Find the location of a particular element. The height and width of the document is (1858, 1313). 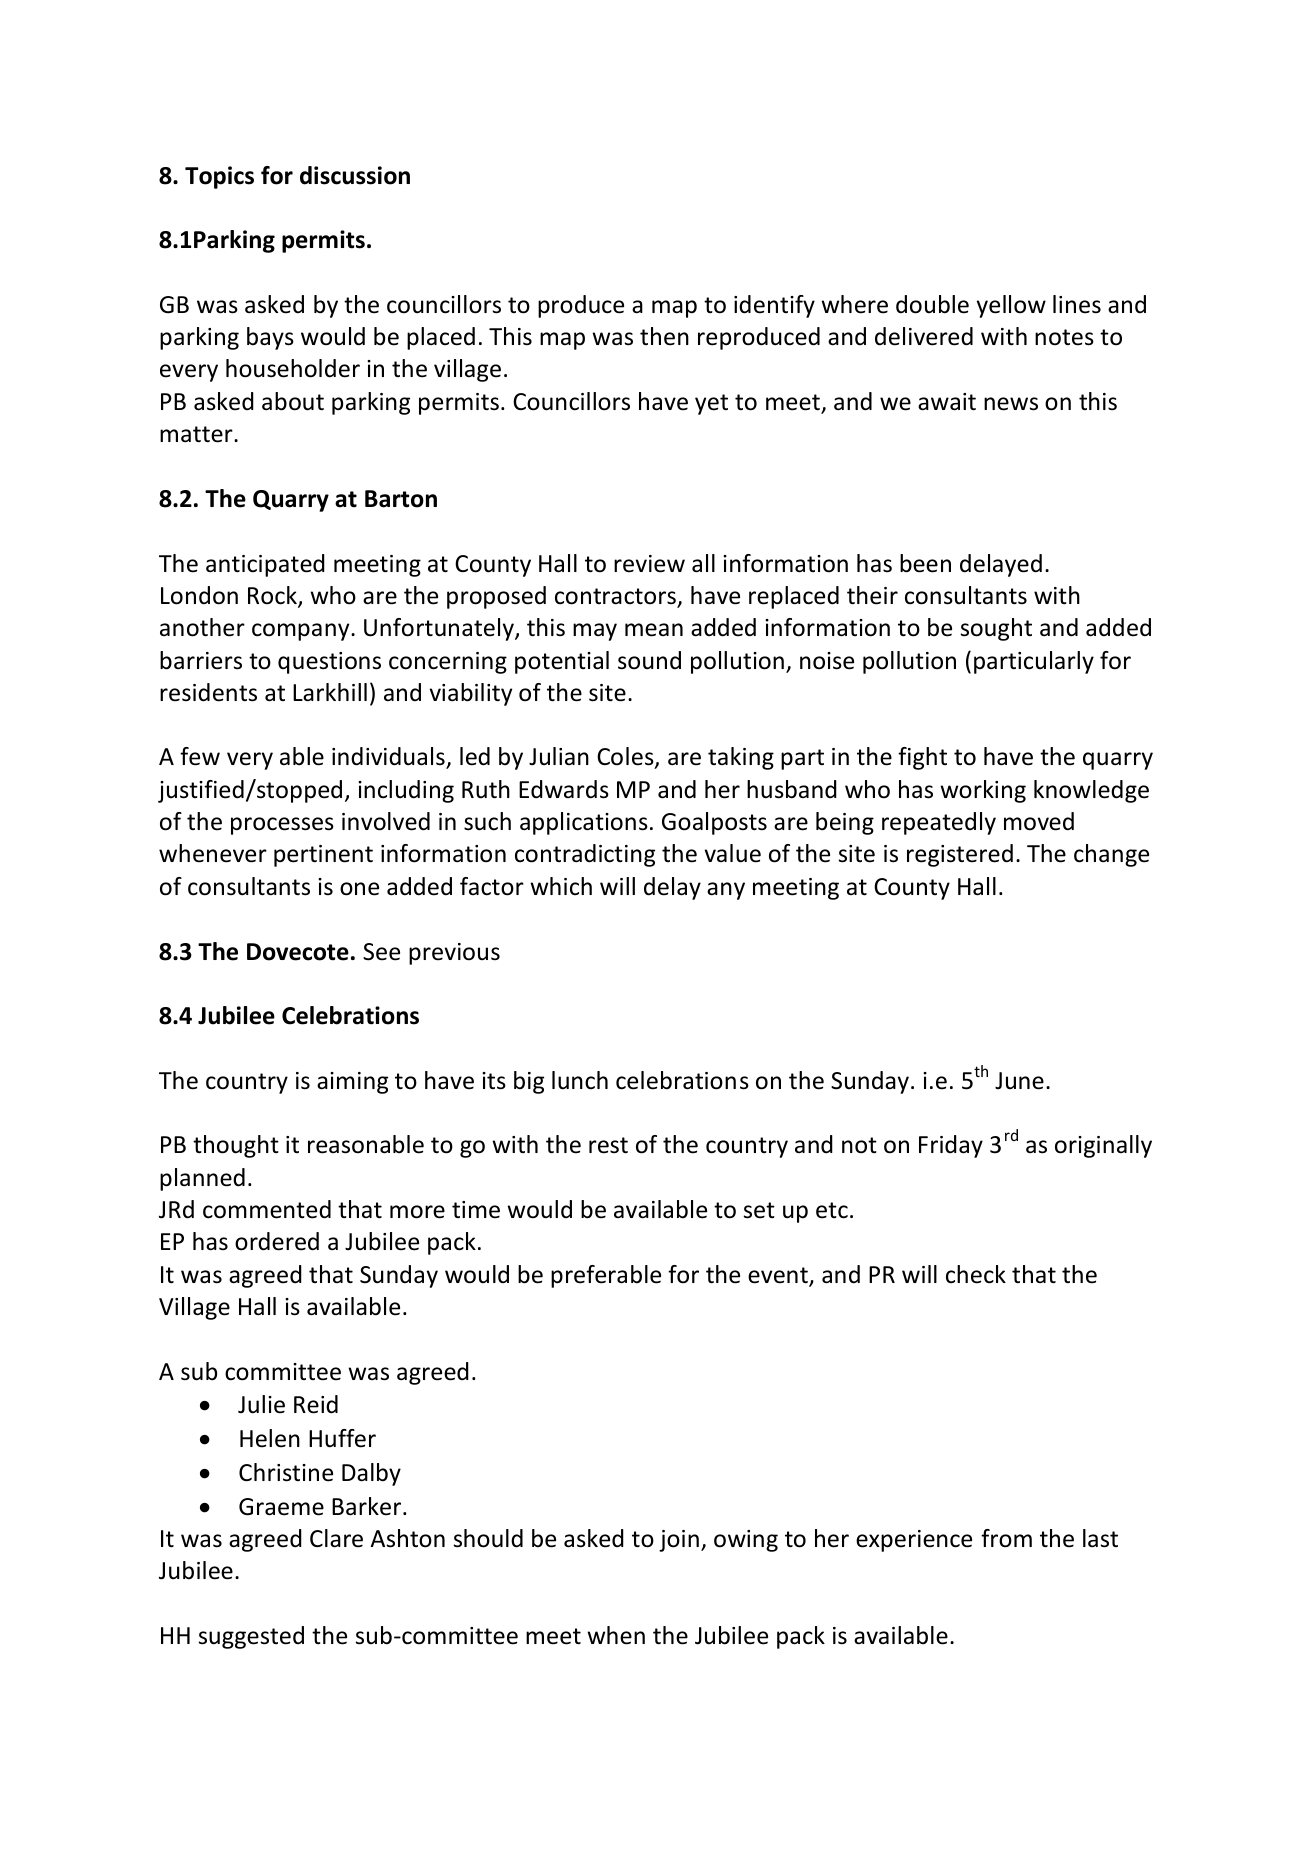

Clare is located at coordinates (336, 1538).
